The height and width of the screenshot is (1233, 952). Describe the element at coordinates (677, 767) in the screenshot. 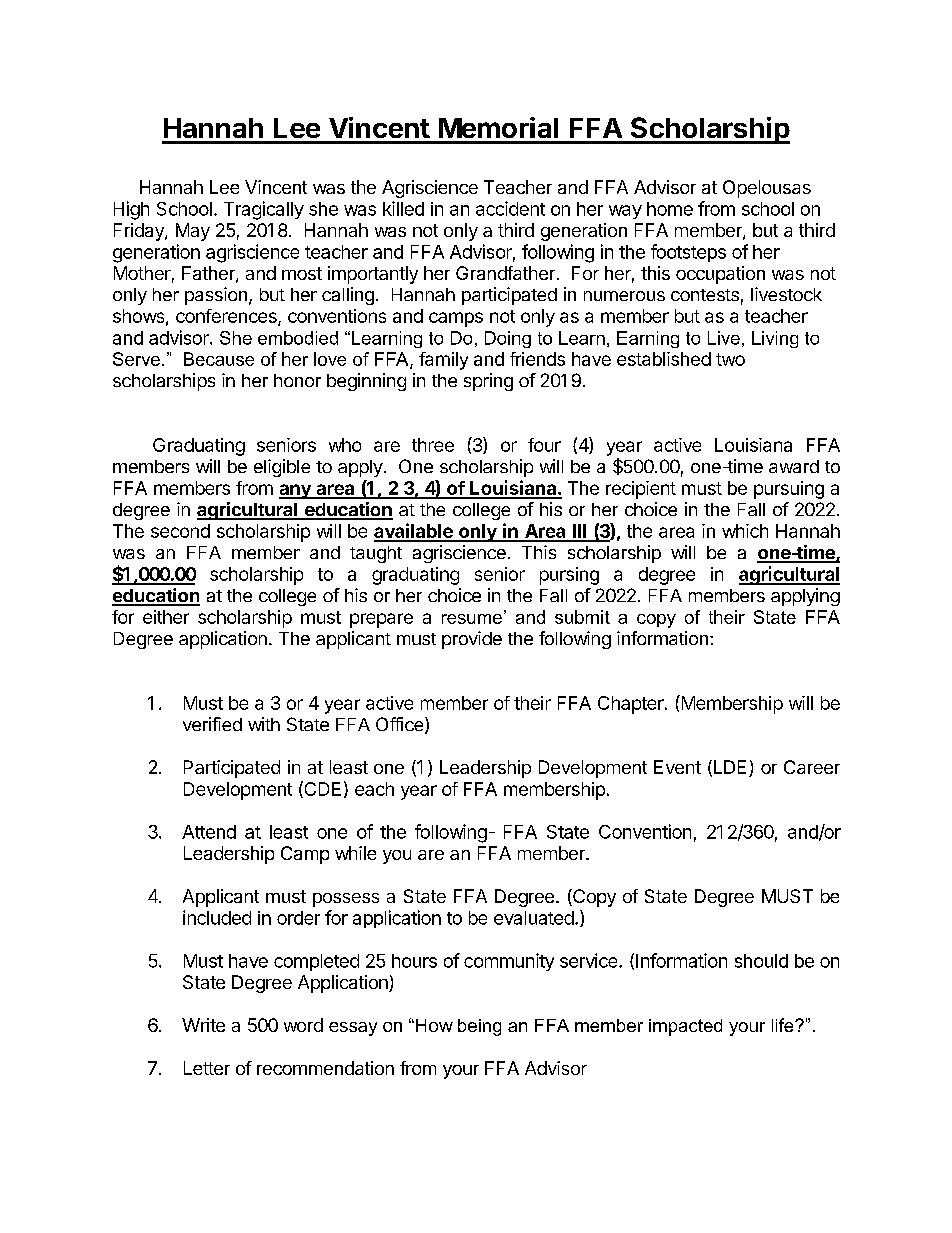

I see `Event` at that location.
